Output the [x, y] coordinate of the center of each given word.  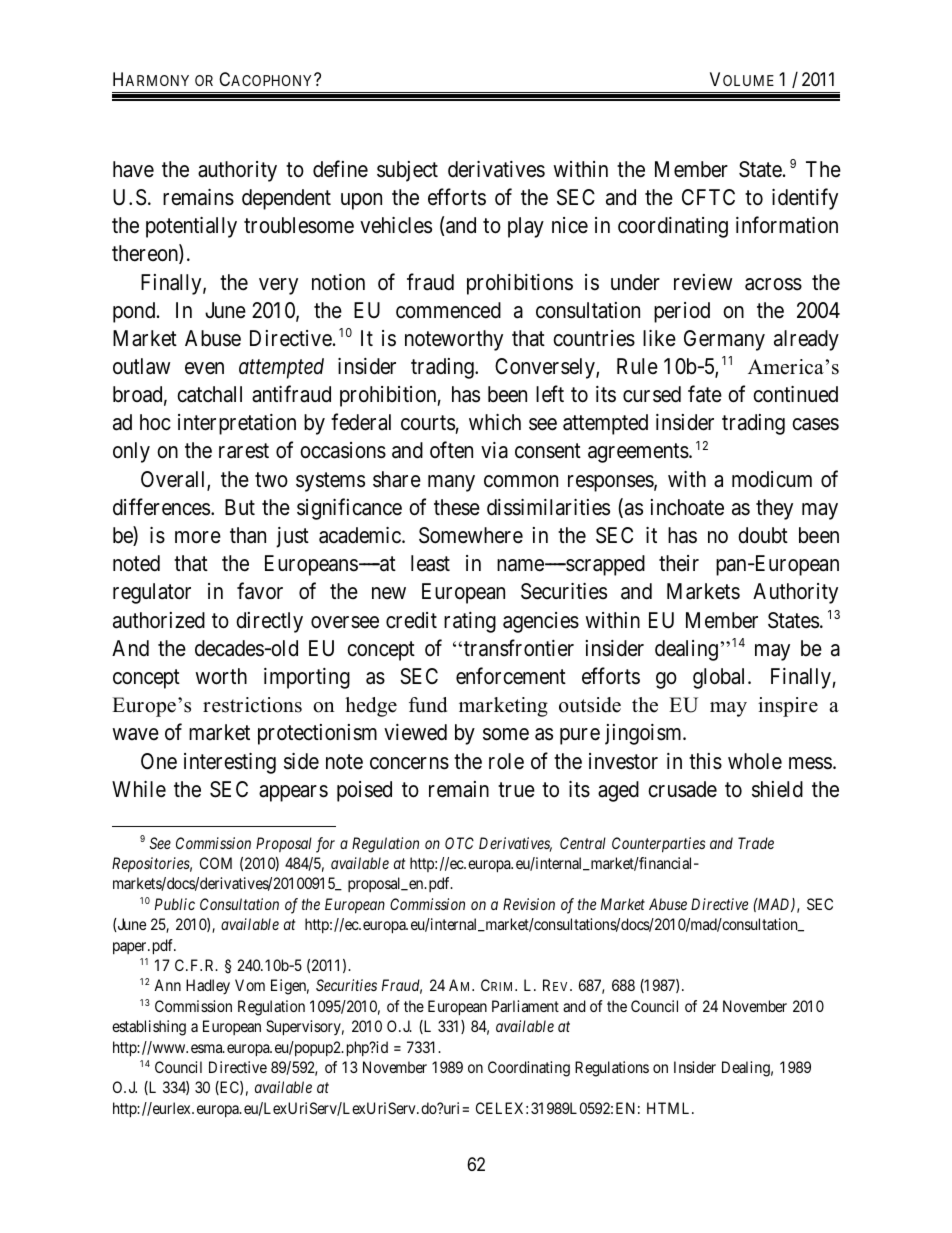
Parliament [525, 1006]
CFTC [708, 197]
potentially [191, 227]
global [721, 678]
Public [175, 904]
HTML [670, 1108]
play [526, 227]
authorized [159, 620]
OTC [459, 843]
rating [470, 622]
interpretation [237, 424]
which [495, 422]
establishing [149, 1028]
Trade [756, 843]
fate [705, 394]
